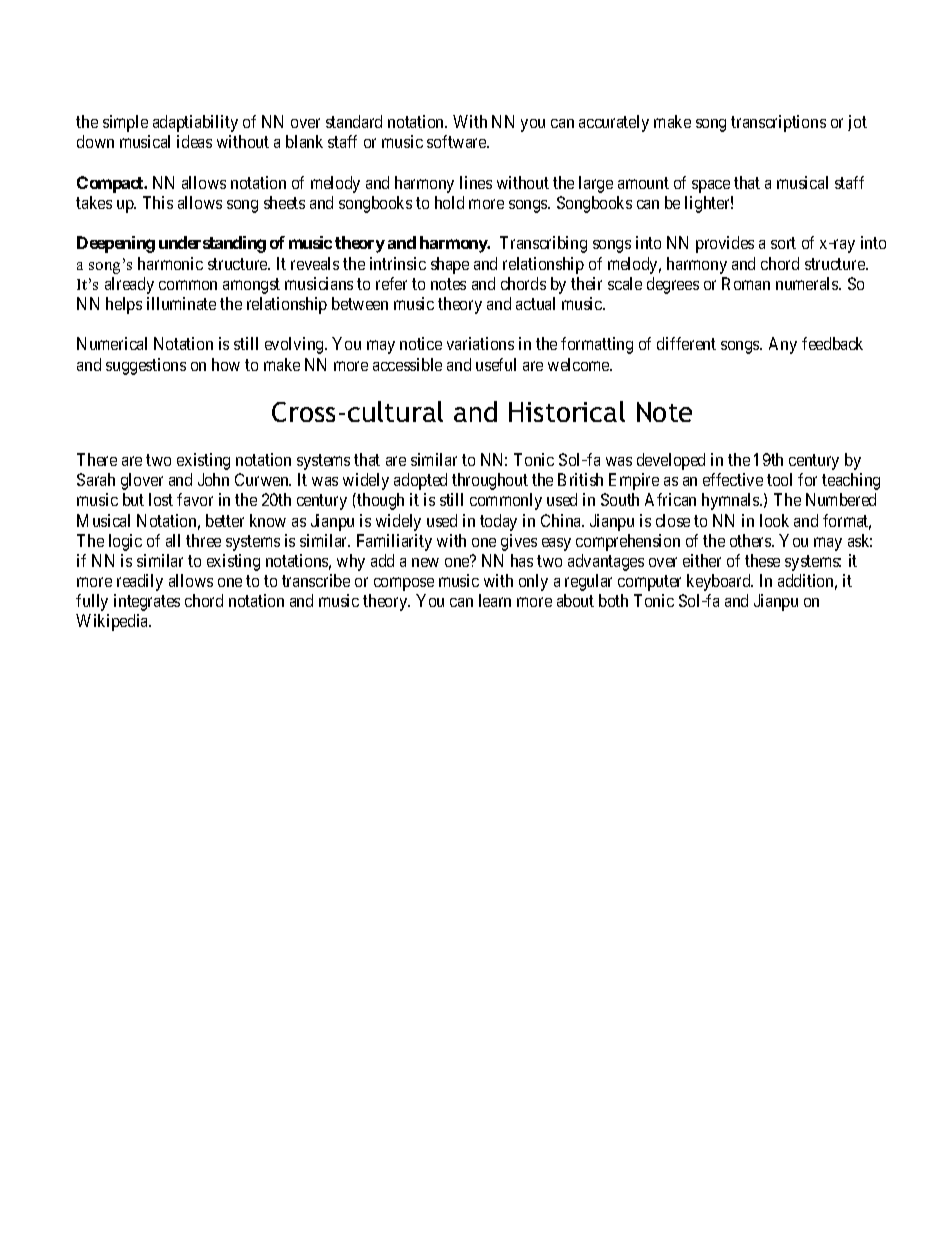  Describe the element at coordinates (194, 141) in the page. I see `ideas` at that location.
